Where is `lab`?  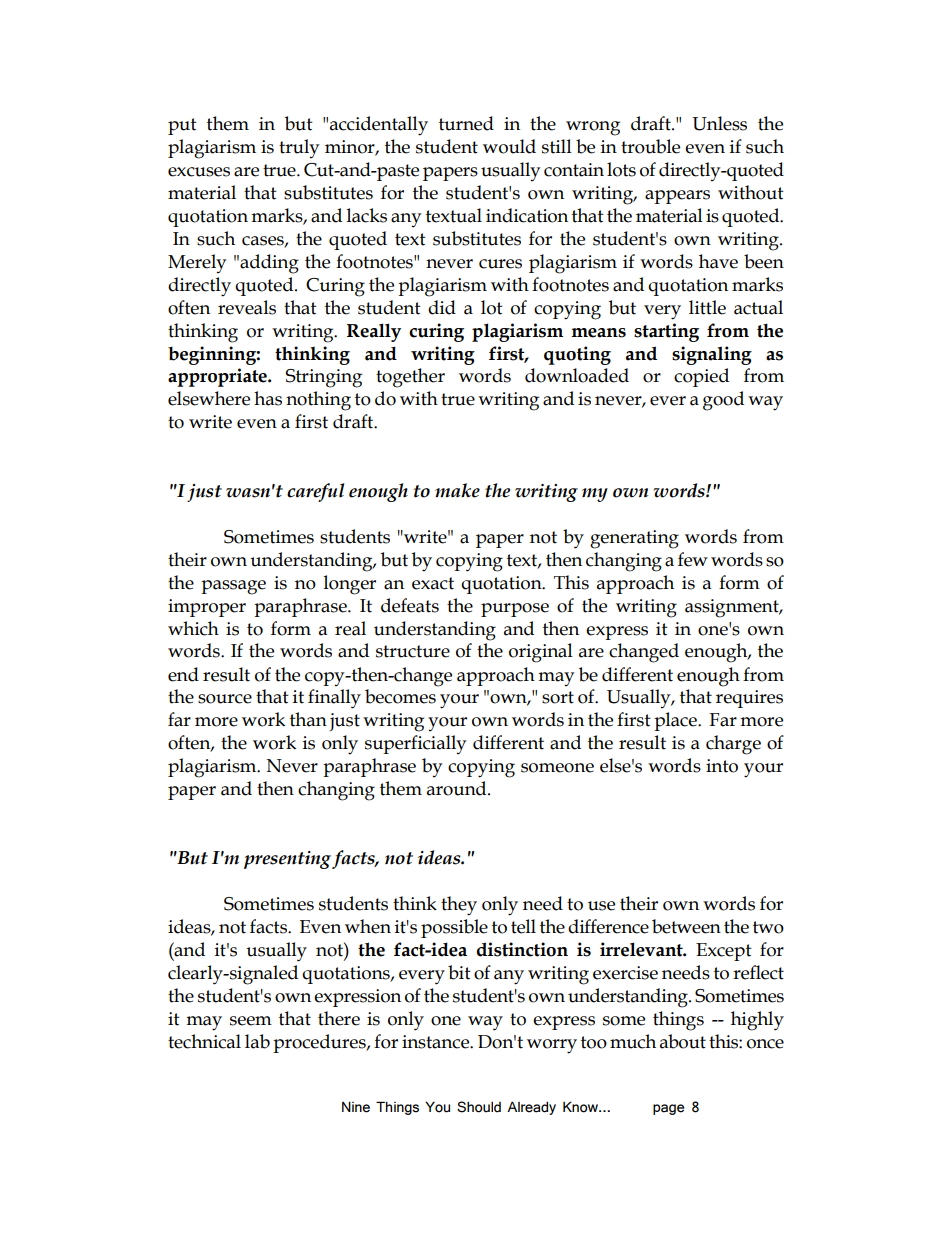 lab is located at coordinates (257, 1041).
